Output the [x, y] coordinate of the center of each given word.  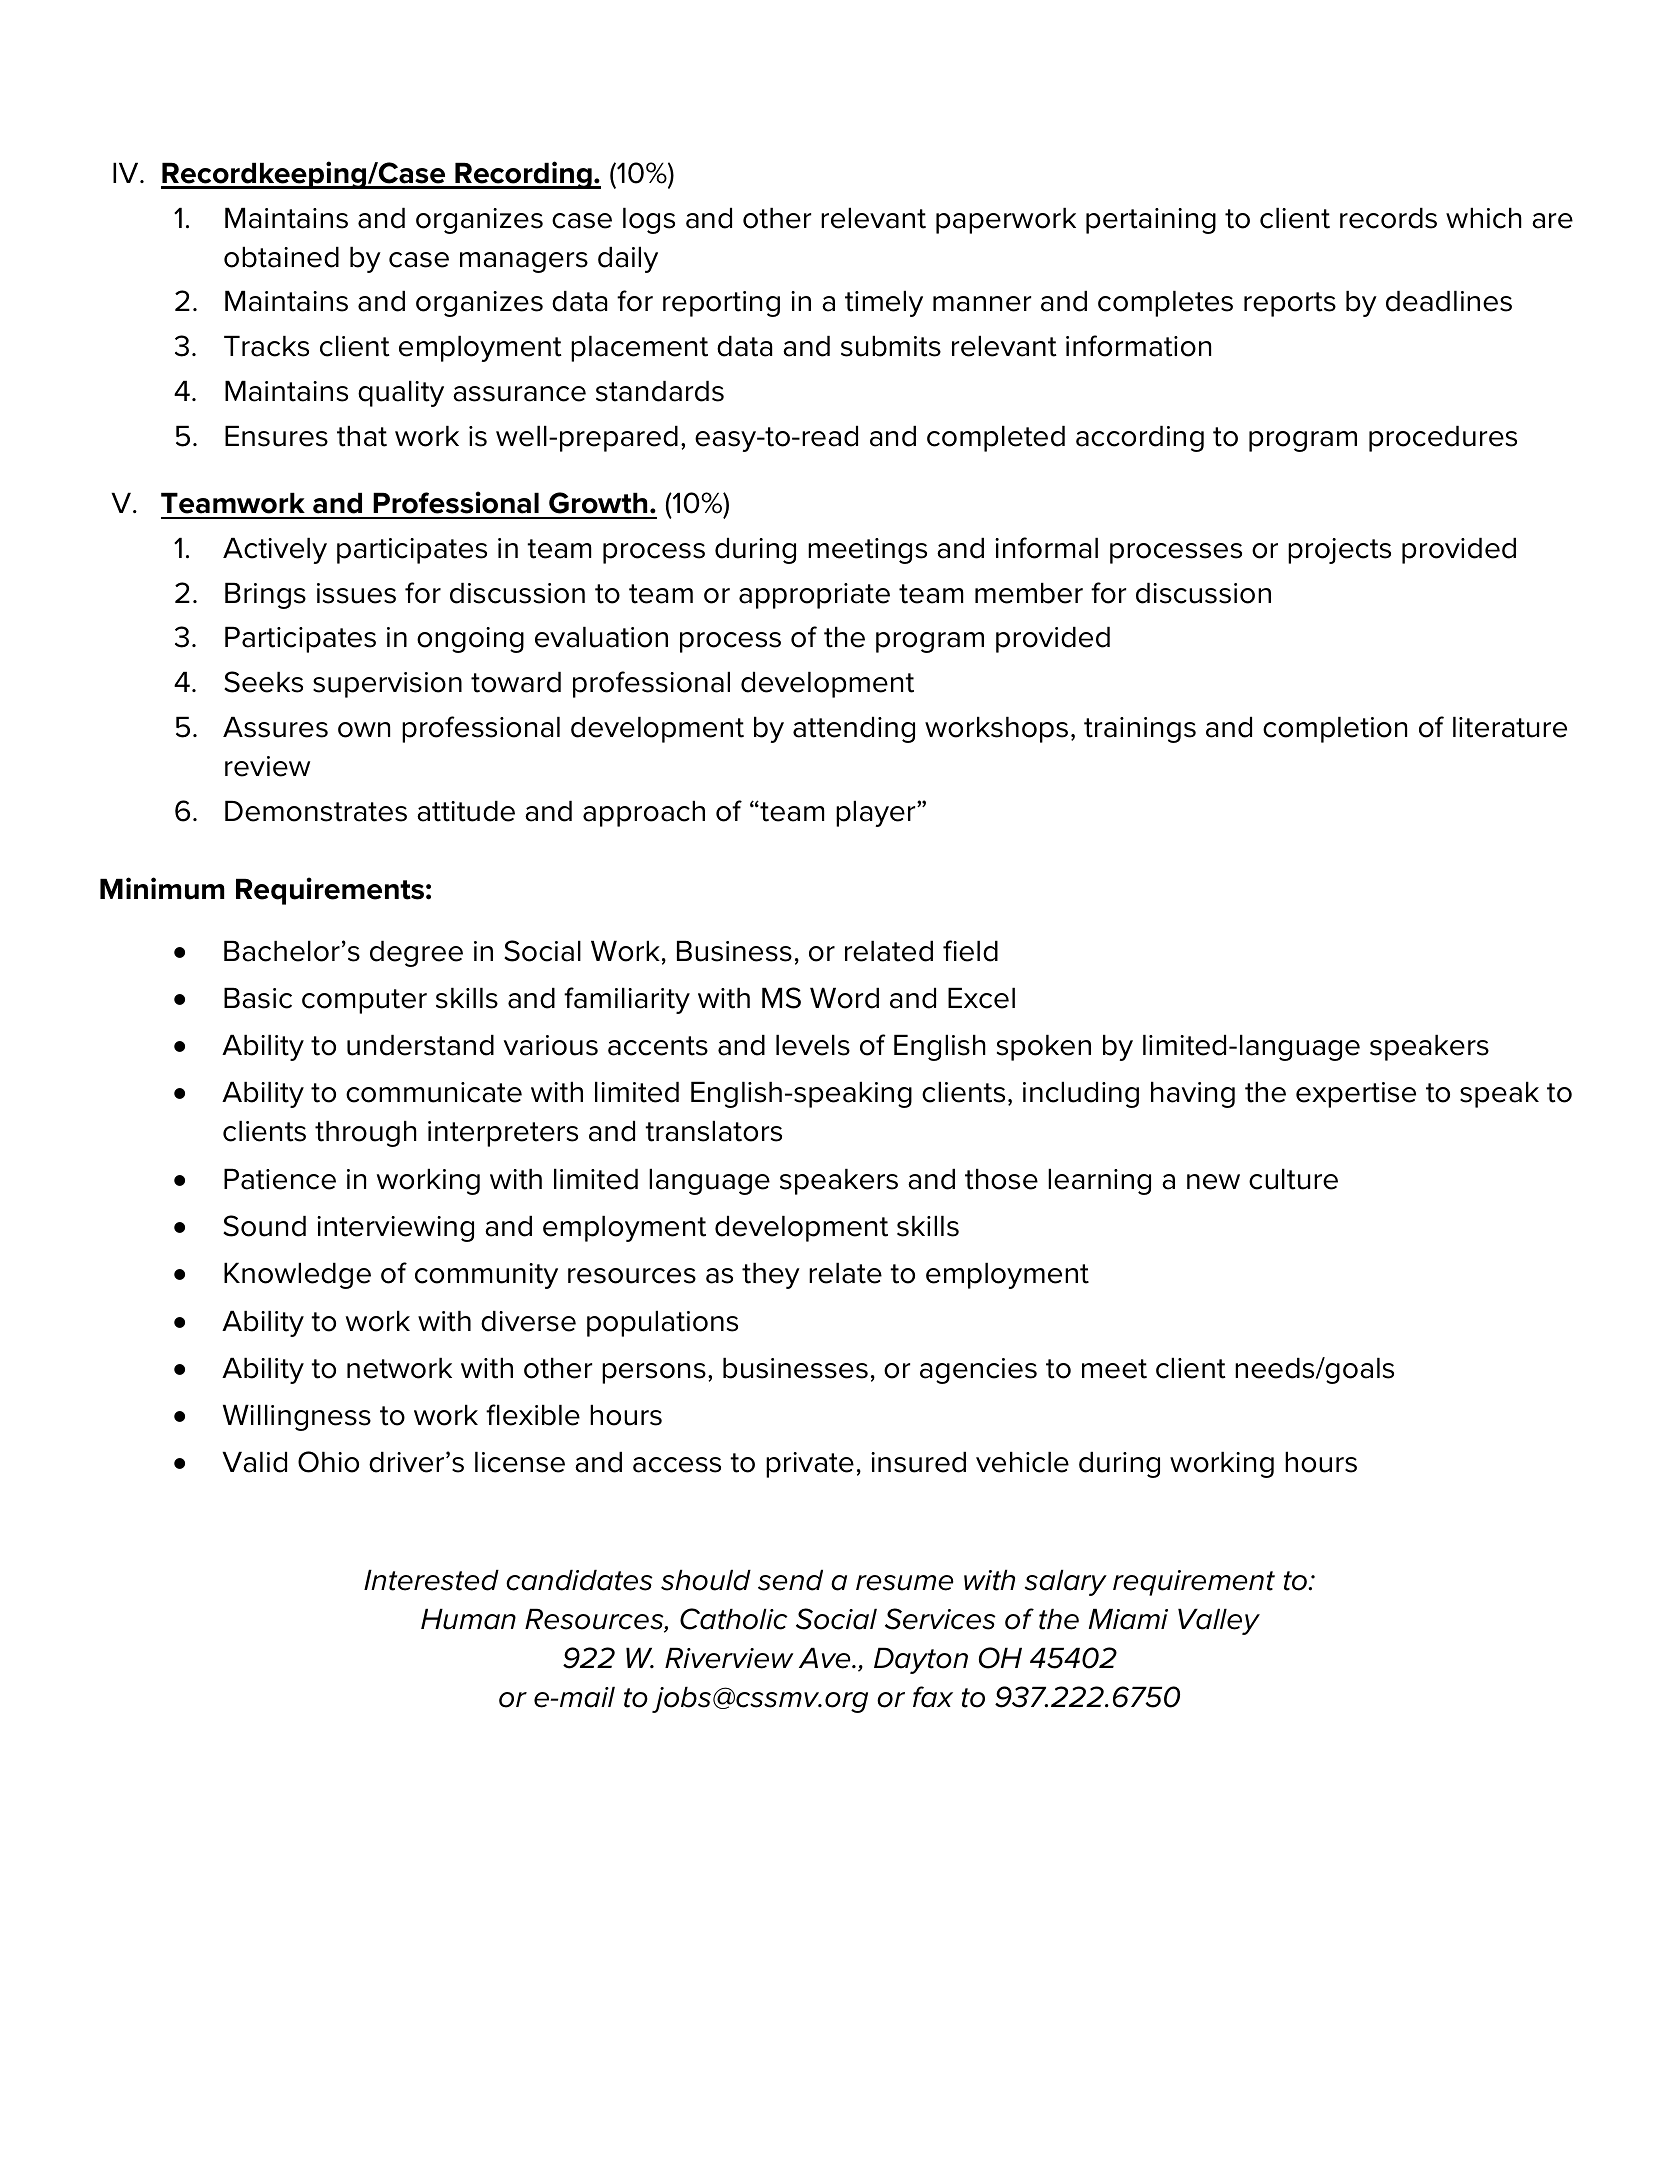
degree [416, 953]
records [1388, 218]
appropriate [814, 596]
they [771, 1275]
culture [1293, 1179]
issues [356, 593]
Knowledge [297, 1275]
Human [468, 1619]
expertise [1356, 1095]
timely [884, 303]
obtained [281, 257]
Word [844, 998]
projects [1339, 551]
